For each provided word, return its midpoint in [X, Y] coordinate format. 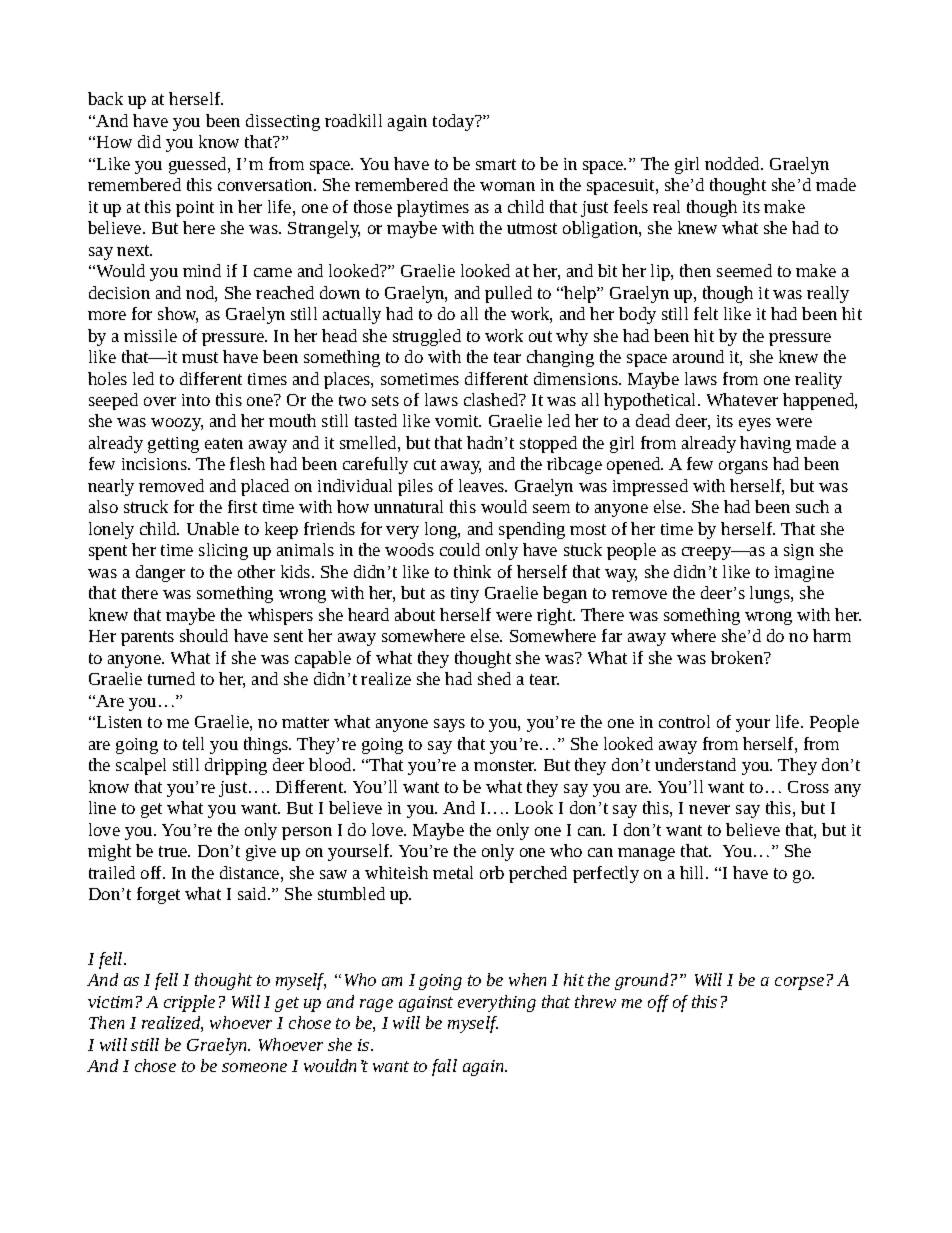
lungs [771, 594]
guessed [199, 165]
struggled [427, 337]
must [200, 357]
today [455, 122]
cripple [189, 1003]
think [472, 571]
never [709, 809]
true [174, 851]
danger [160, 573]
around [698, 356]
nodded [733, 163]
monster [505, 765]
